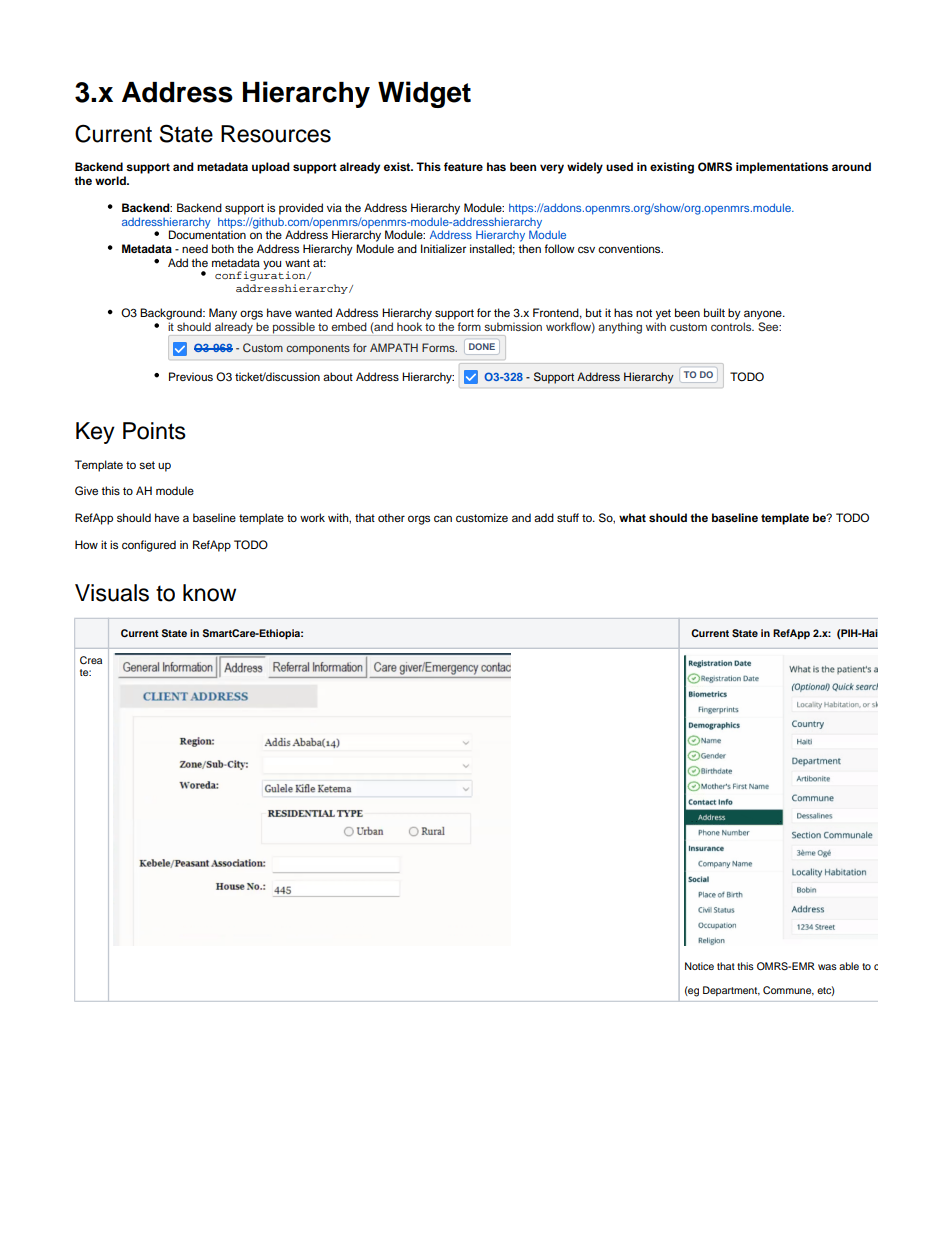 The image size is (952, 1233). Describe the element at coordinates (191, 376) in the screenshot. I see `Previous` at that location.
